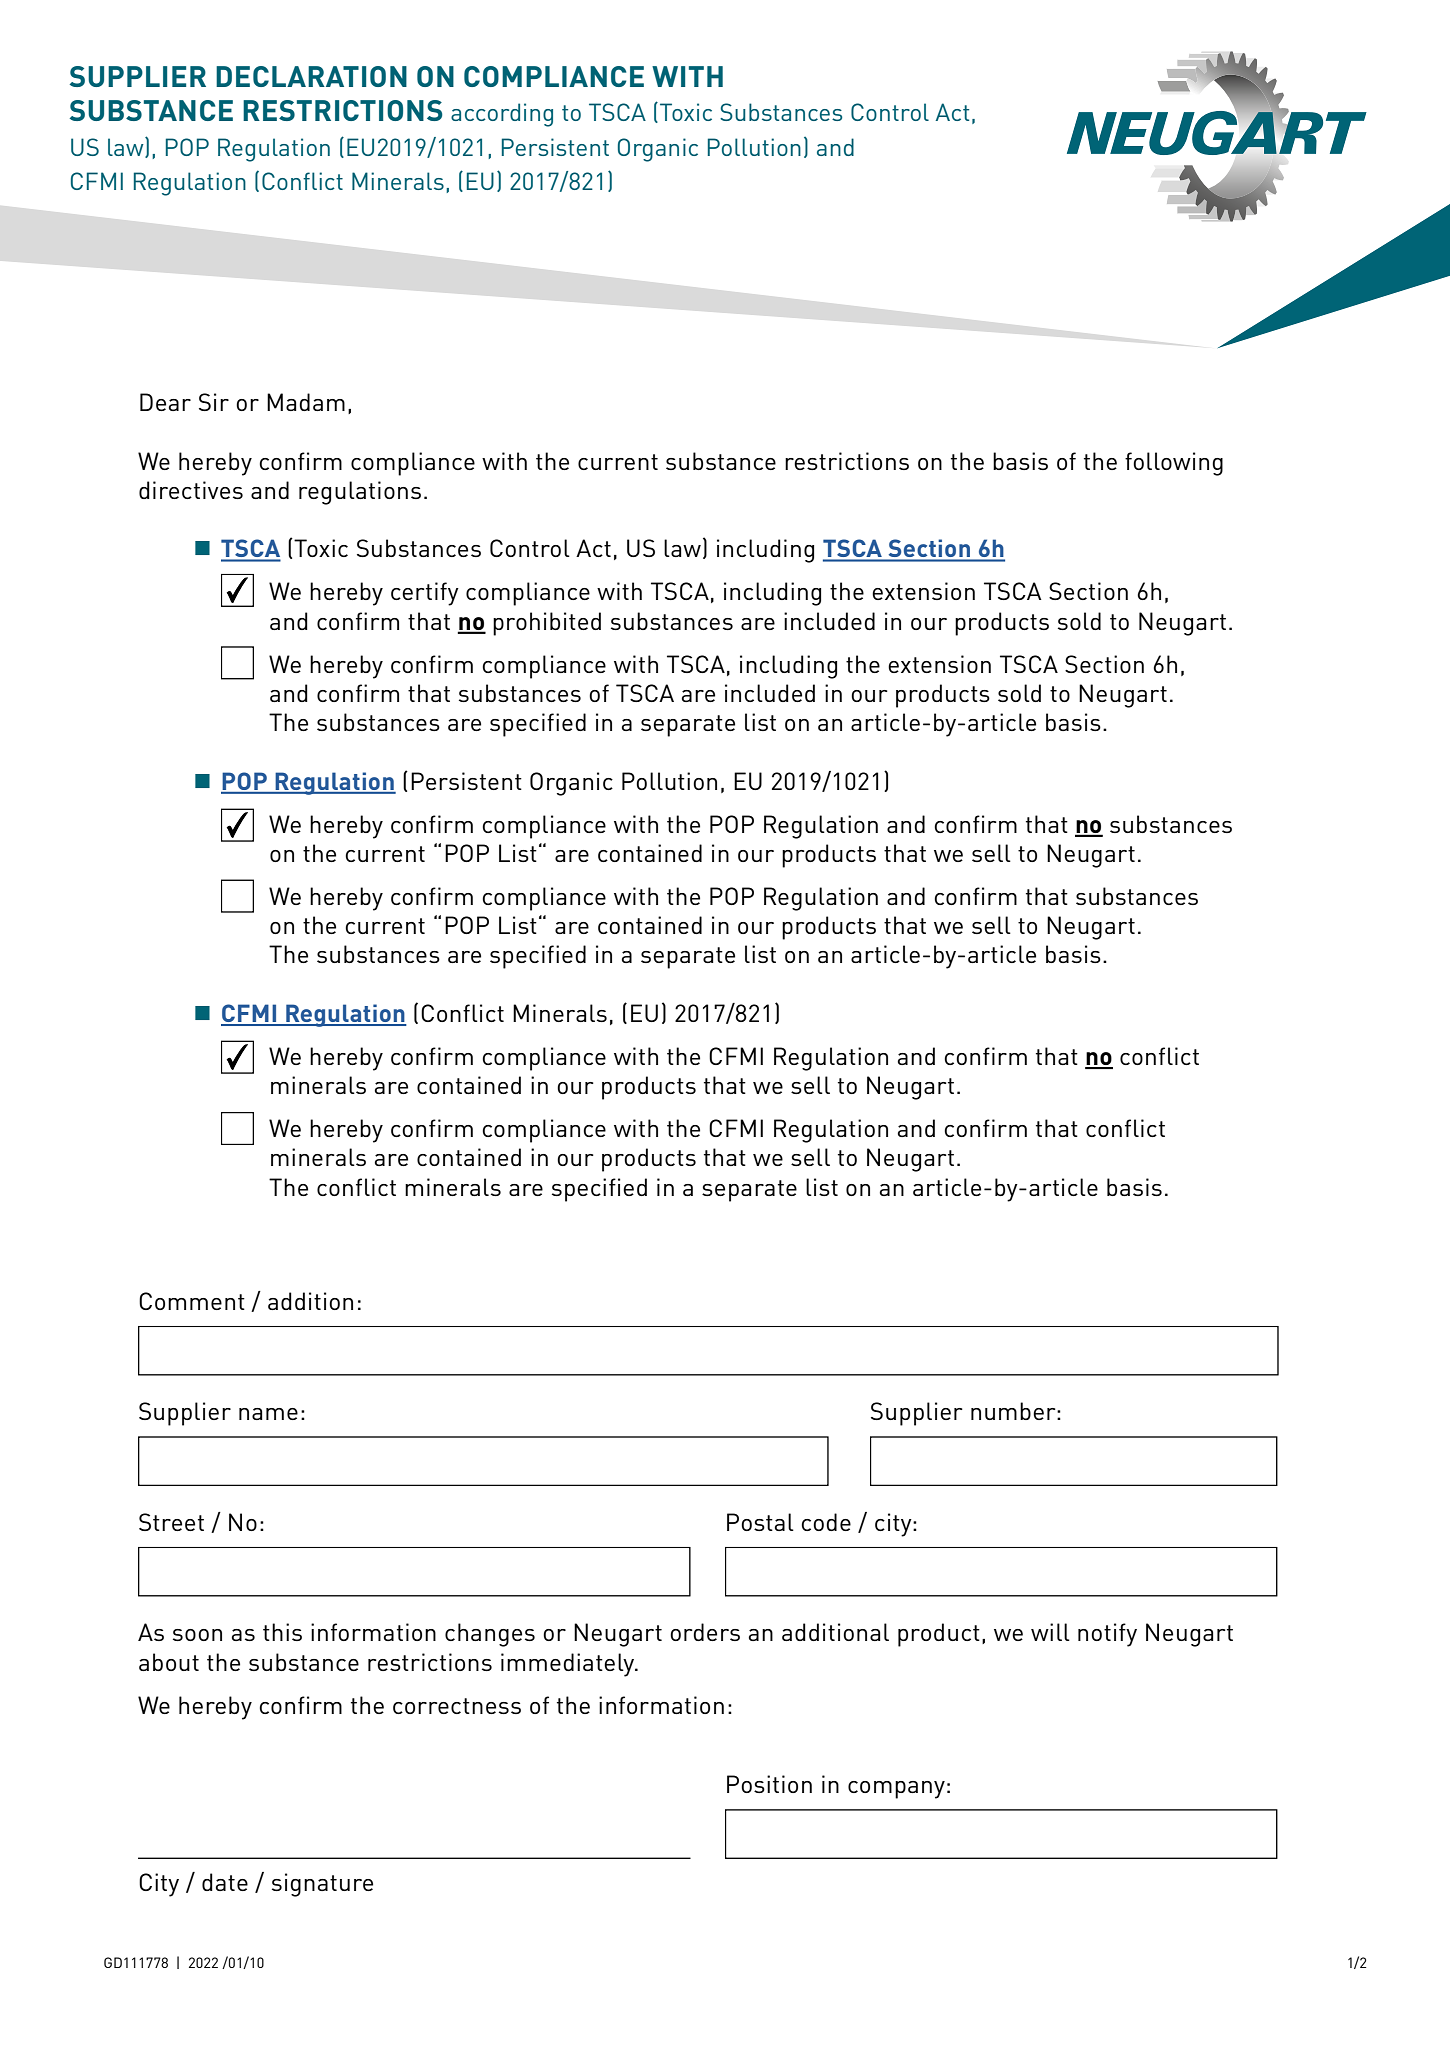 The width and height of the screenshot is (1450, 2051). What do you see at coordinates (322, 1885) in the screenshot?
I see `signature` at bounding box center [322, 1885].
